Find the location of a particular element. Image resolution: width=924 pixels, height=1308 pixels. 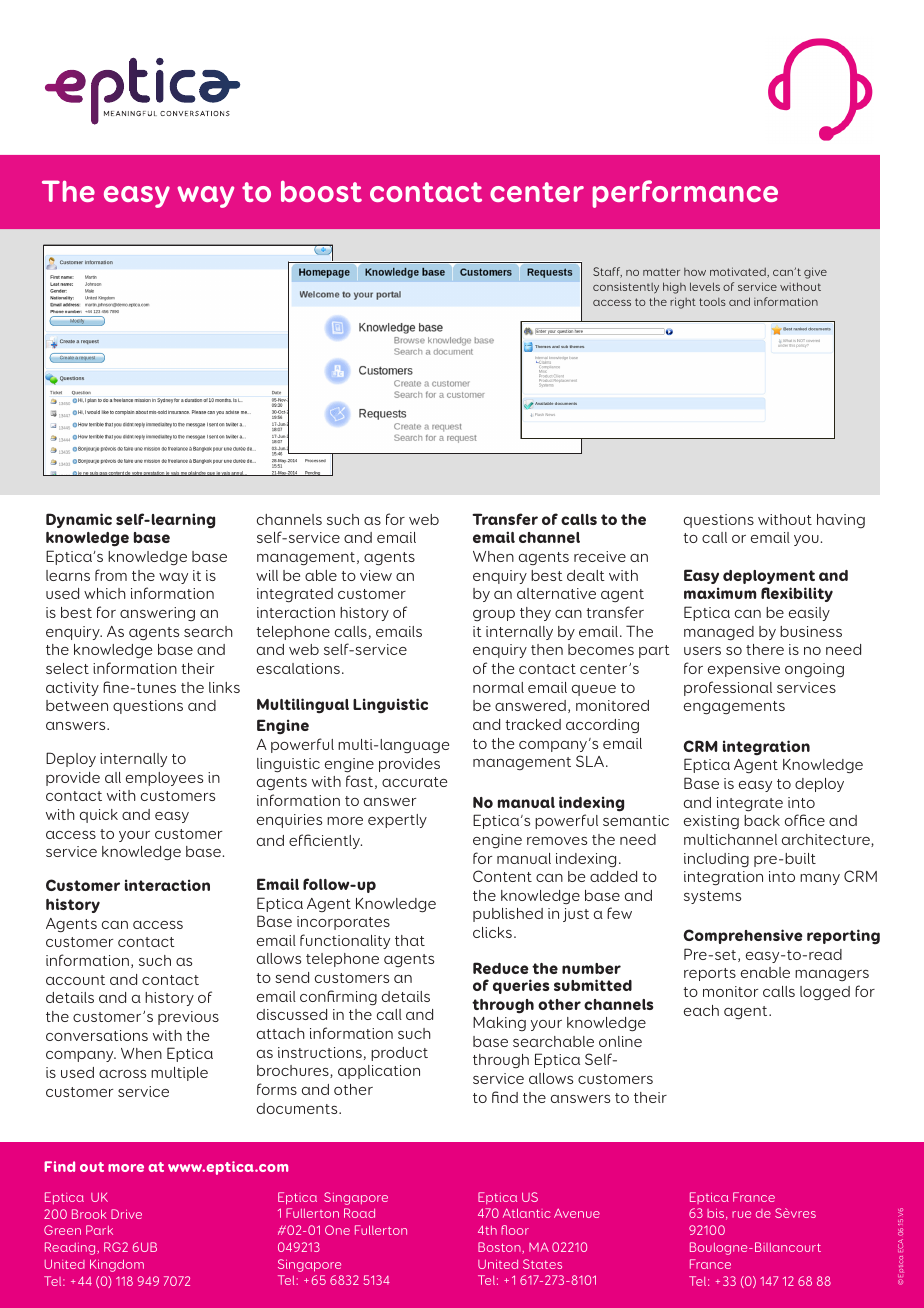

normal is located at coordinates (498, 687).
